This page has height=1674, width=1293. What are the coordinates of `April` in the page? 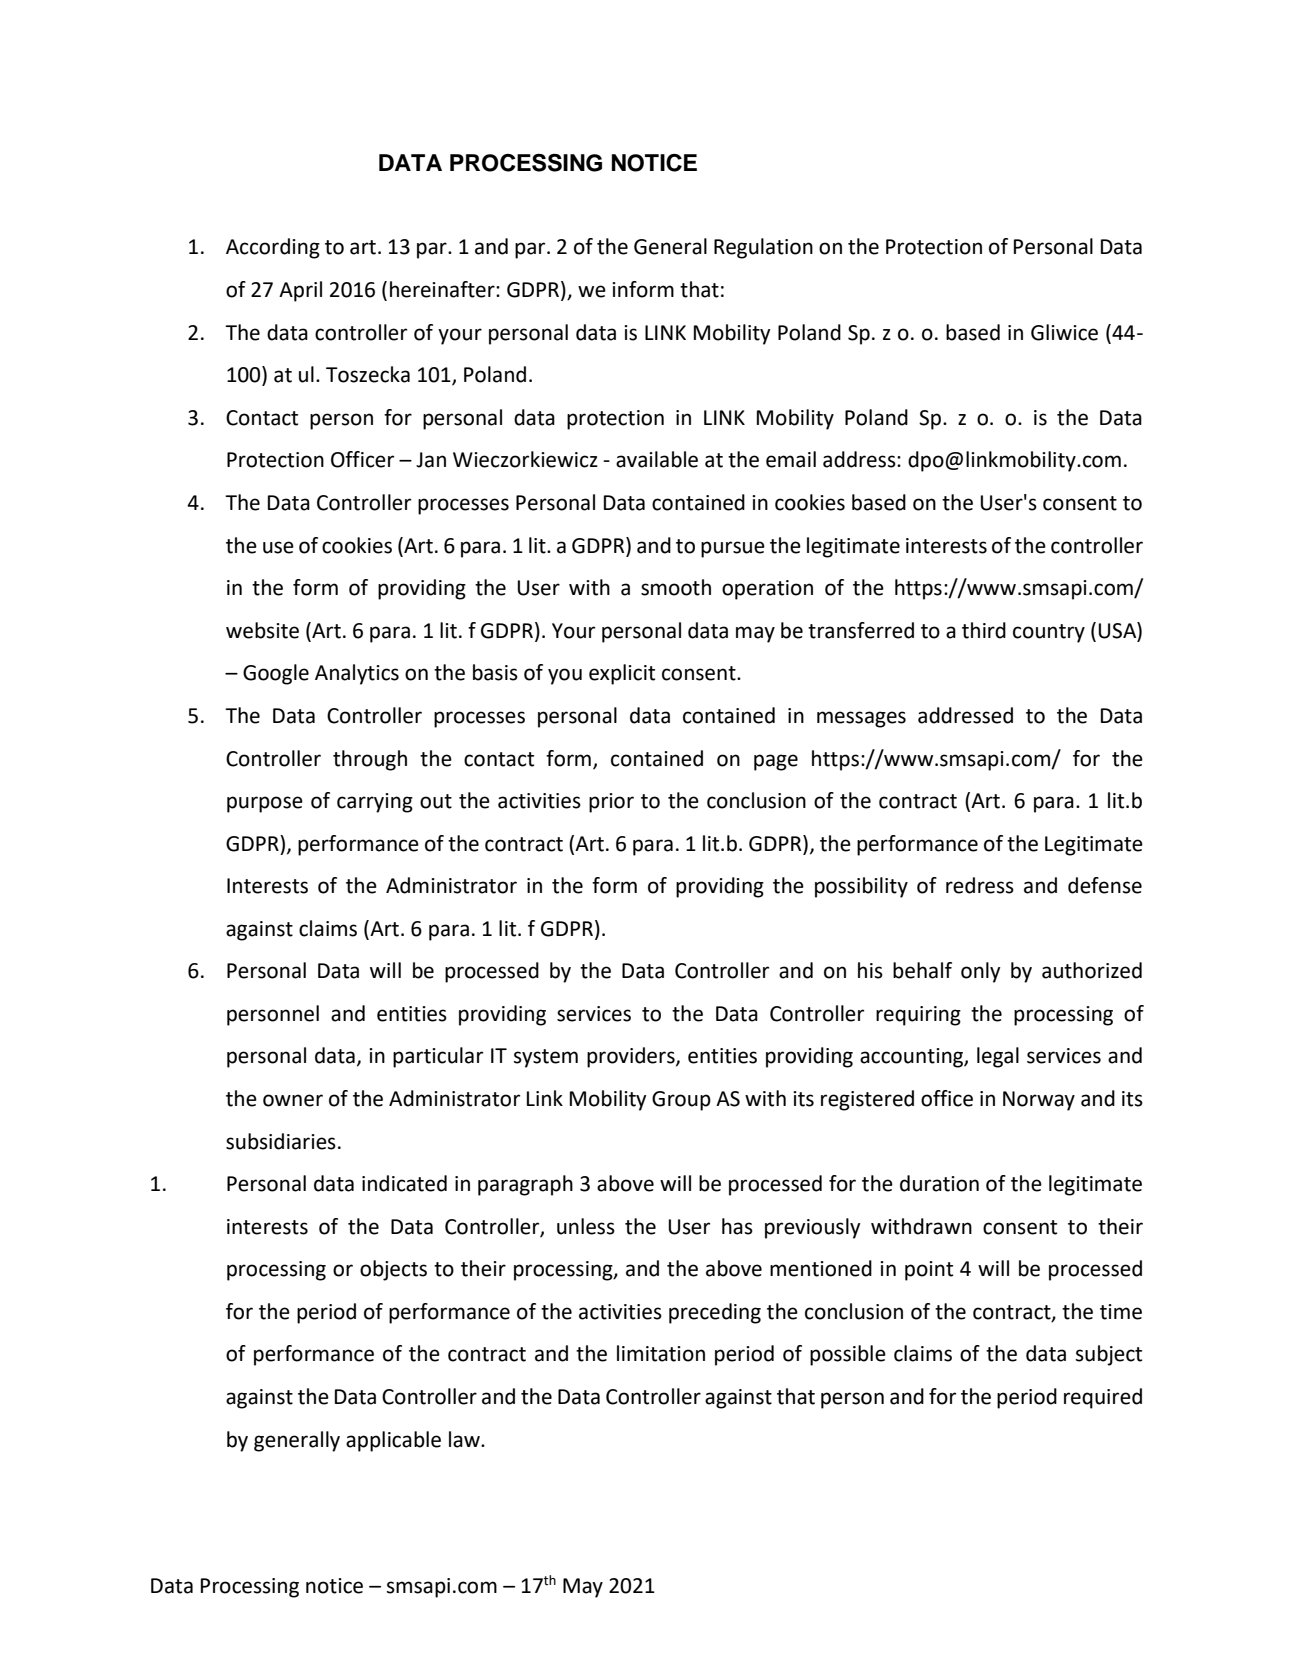 It's located at (300, 291).
